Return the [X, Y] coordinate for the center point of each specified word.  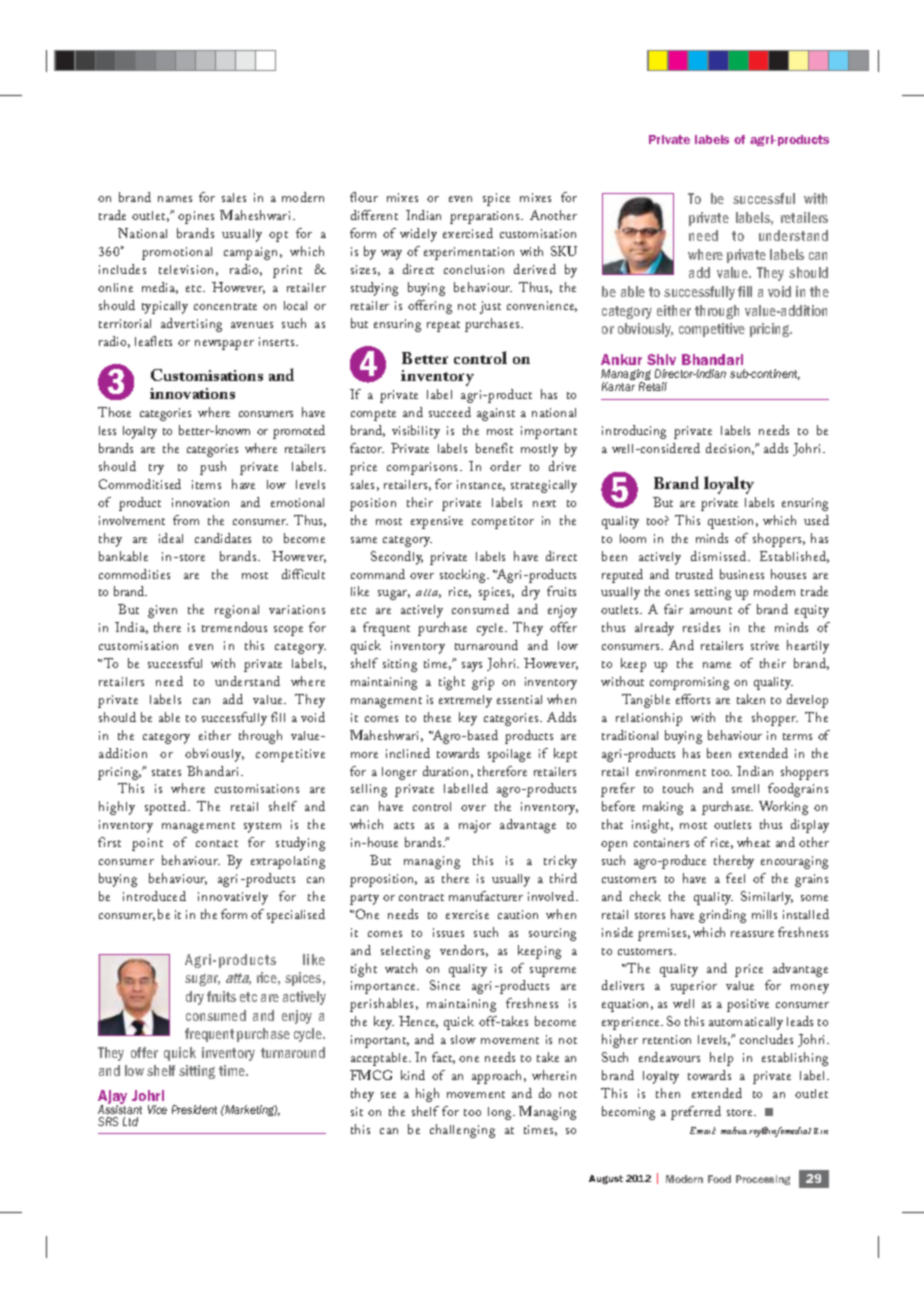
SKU [564, 251]
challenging [462, 1131]
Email [703, 1130]
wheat [753, 842]
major [475, 826]
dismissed [720, 556]
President [194, 1109]
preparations [486, 217]
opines [196, 217]
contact [217, 843]
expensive [437, 522]
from [186, 520]
